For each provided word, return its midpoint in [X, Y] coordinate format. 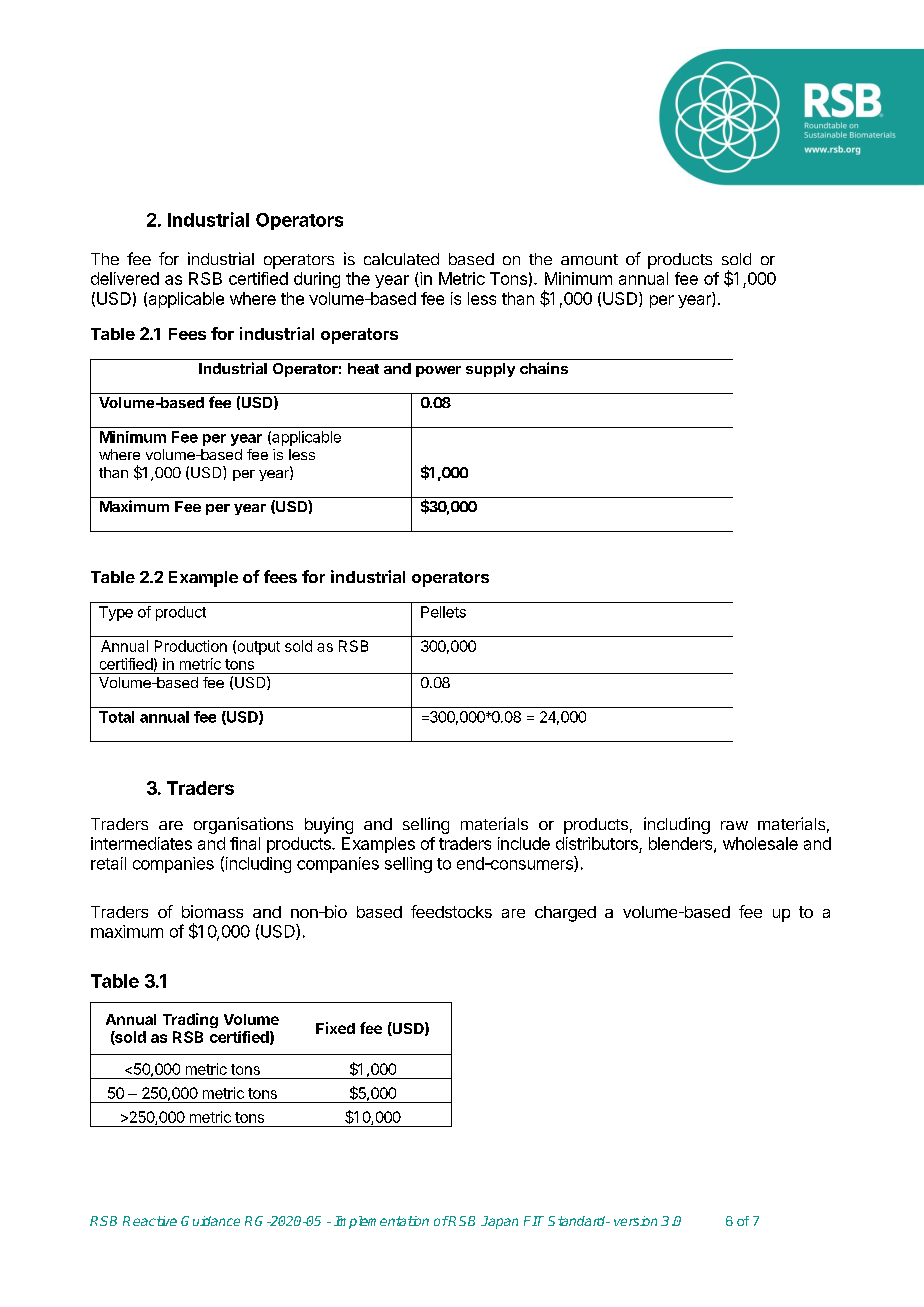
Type [116, 613]
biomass [212, 911]
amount [589, 259]
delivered [125, 278]
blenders [682, 844]
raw [734, 825]
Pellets [443, 612]
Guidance [210, 1221]
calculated [401, 259]
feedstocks [451, 911]
